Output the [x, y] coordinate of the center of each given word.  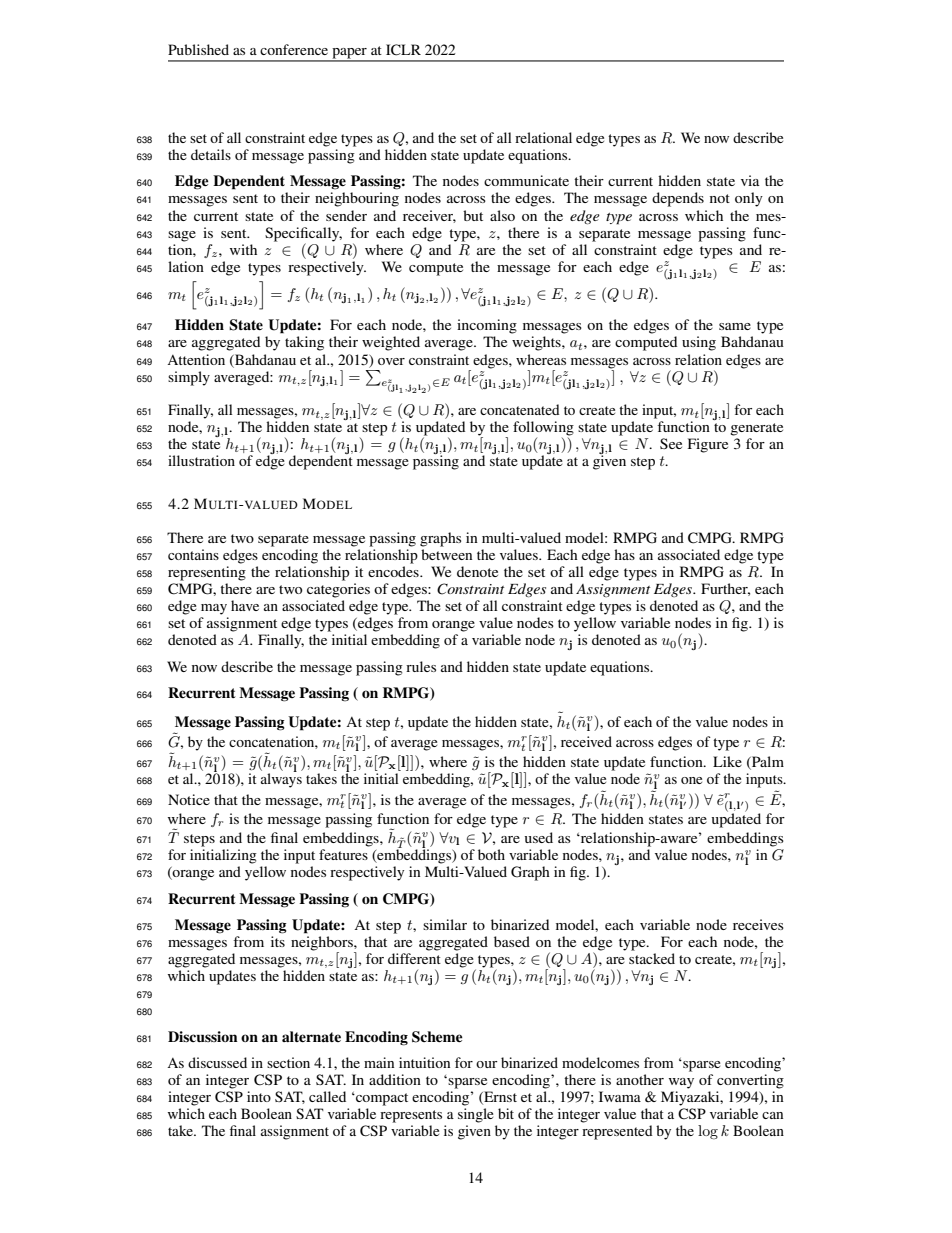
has [624, 554]
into [259, 1096]
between [446, 554]
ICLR [403, 50]
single [475, 1115]
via [750, 180]
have [245, 605]
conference [294, 49]
